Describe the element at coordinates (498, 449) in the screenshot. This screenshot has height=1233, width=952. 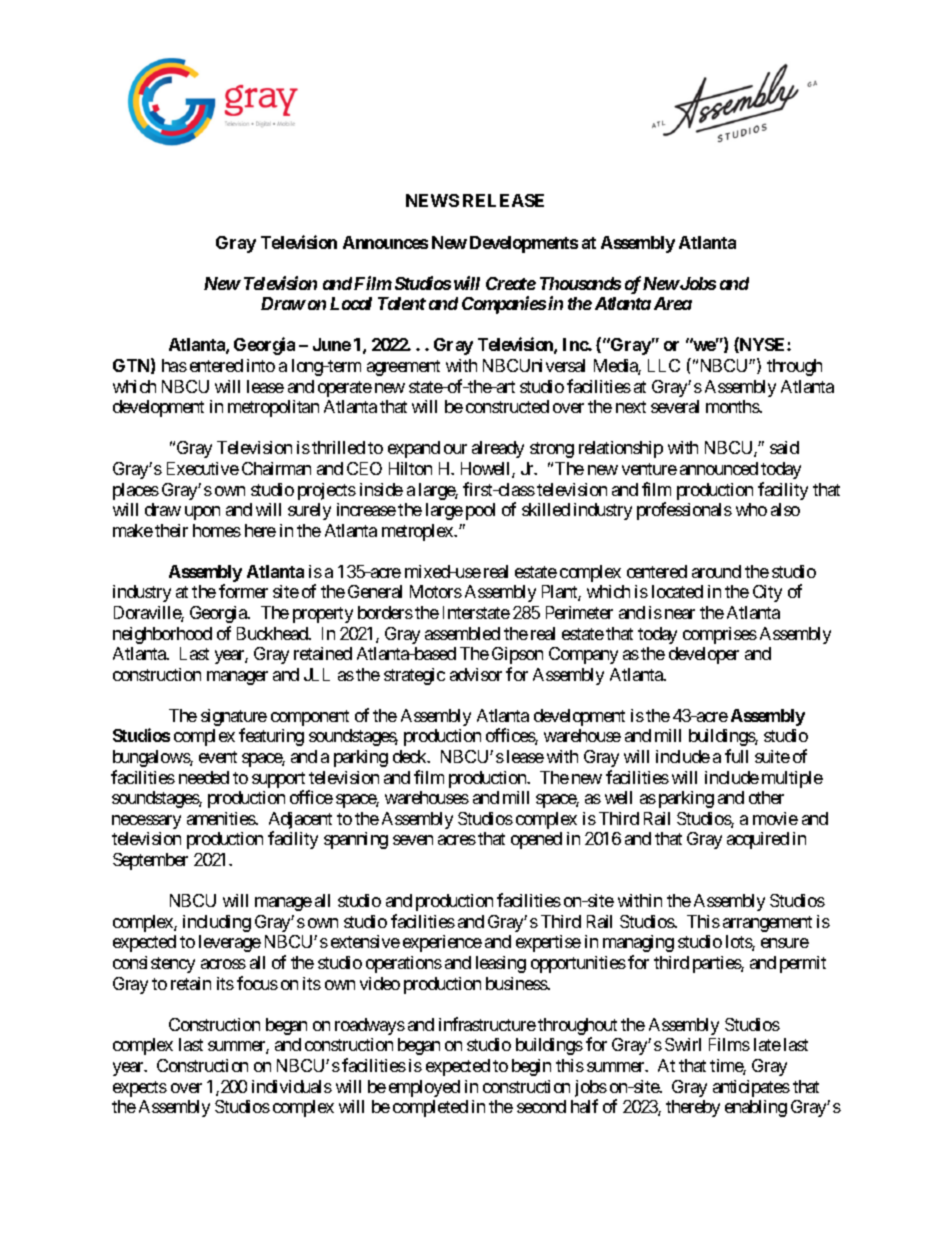
I see `already` at that location.
